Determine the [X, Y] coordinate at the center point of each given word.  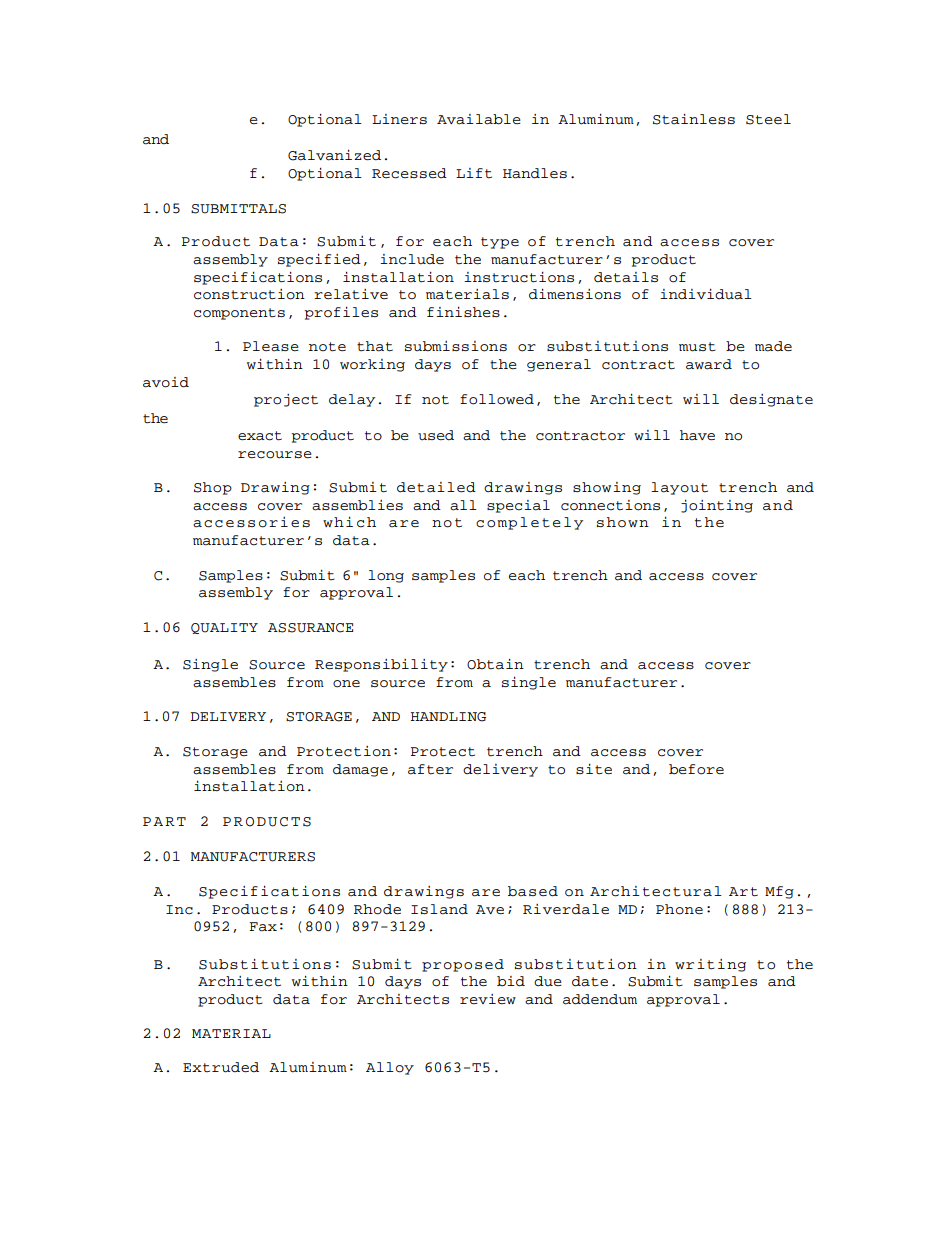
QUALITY [224, 628]
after [430, 769]
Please [271, 346]
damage [360, 770]
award [709, 364]
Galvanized [334, 155]
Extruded [221, 1067]
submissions [456, 346]
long [386, 576]
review [488, 999]
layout [679, 488]
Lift [474, 173]
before [696, 769]
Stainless [694, 119]
